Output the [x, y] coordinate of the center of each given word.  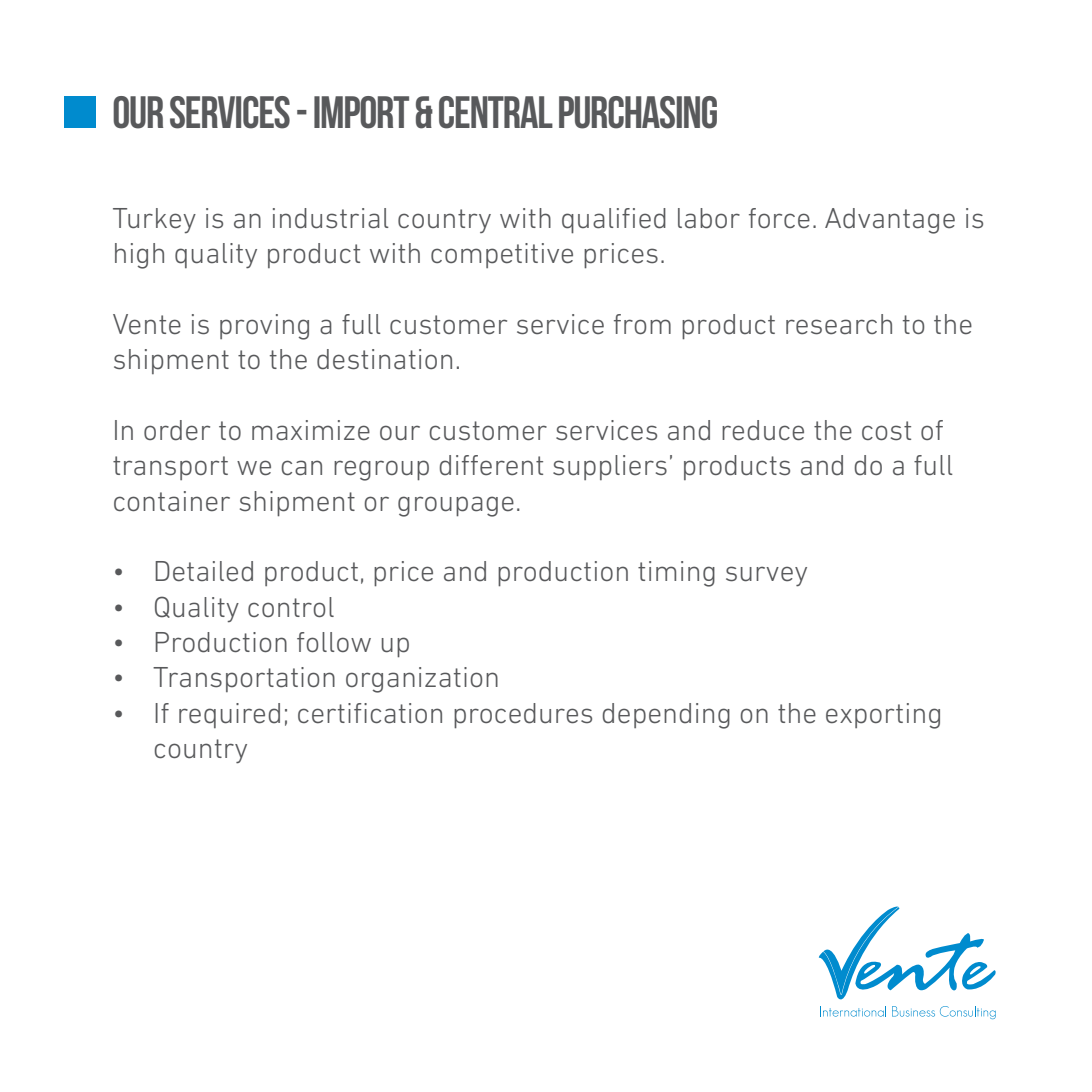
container [172, 501]
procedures [523, 716]
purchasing [638, 112]
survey [766, 576]
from [642, 324]
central [496, 112]
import [361, 112]
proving [264, 327]
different [491, 465]
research [839, 324]
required [229, 715]
